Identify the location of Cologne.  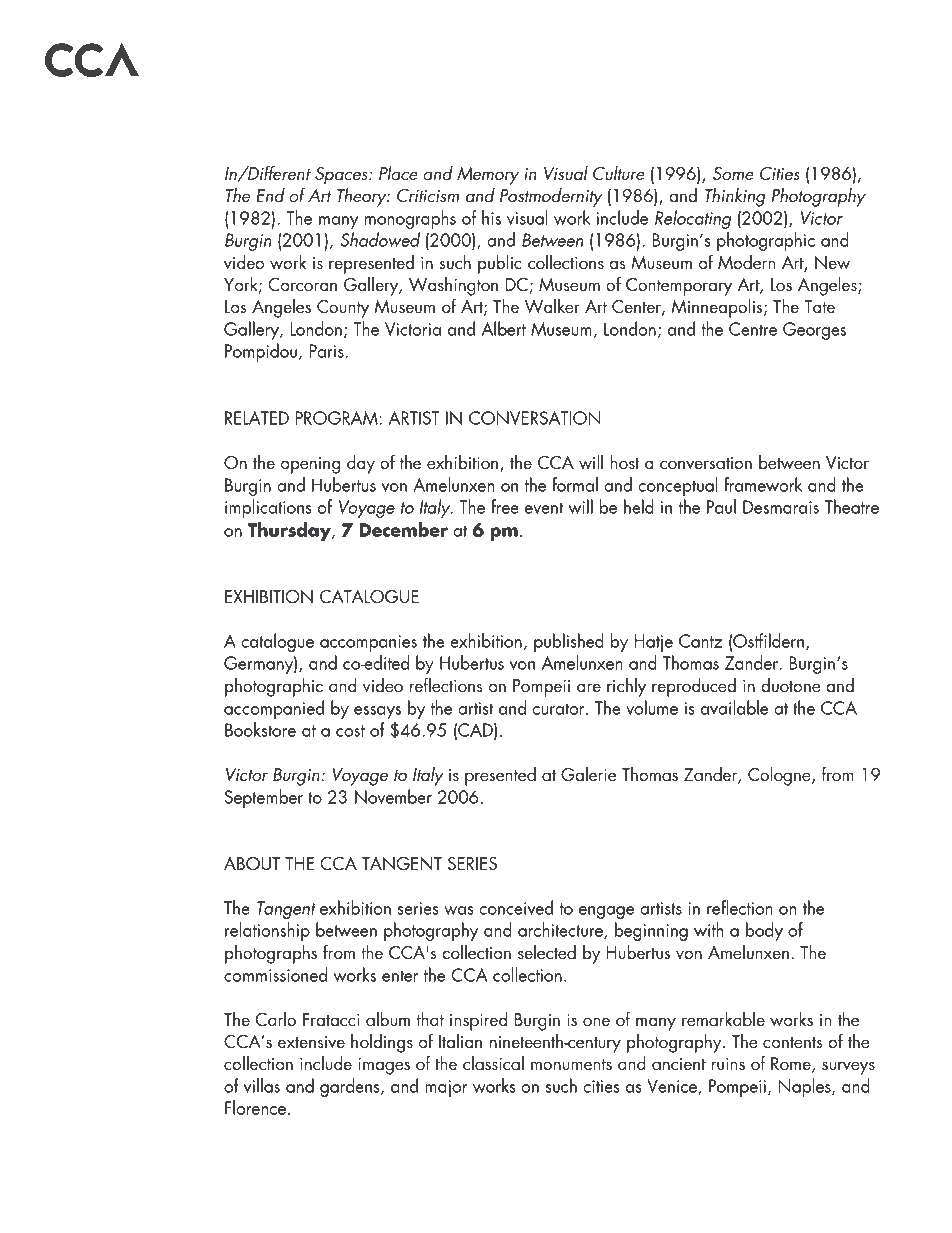
(780, 776).
